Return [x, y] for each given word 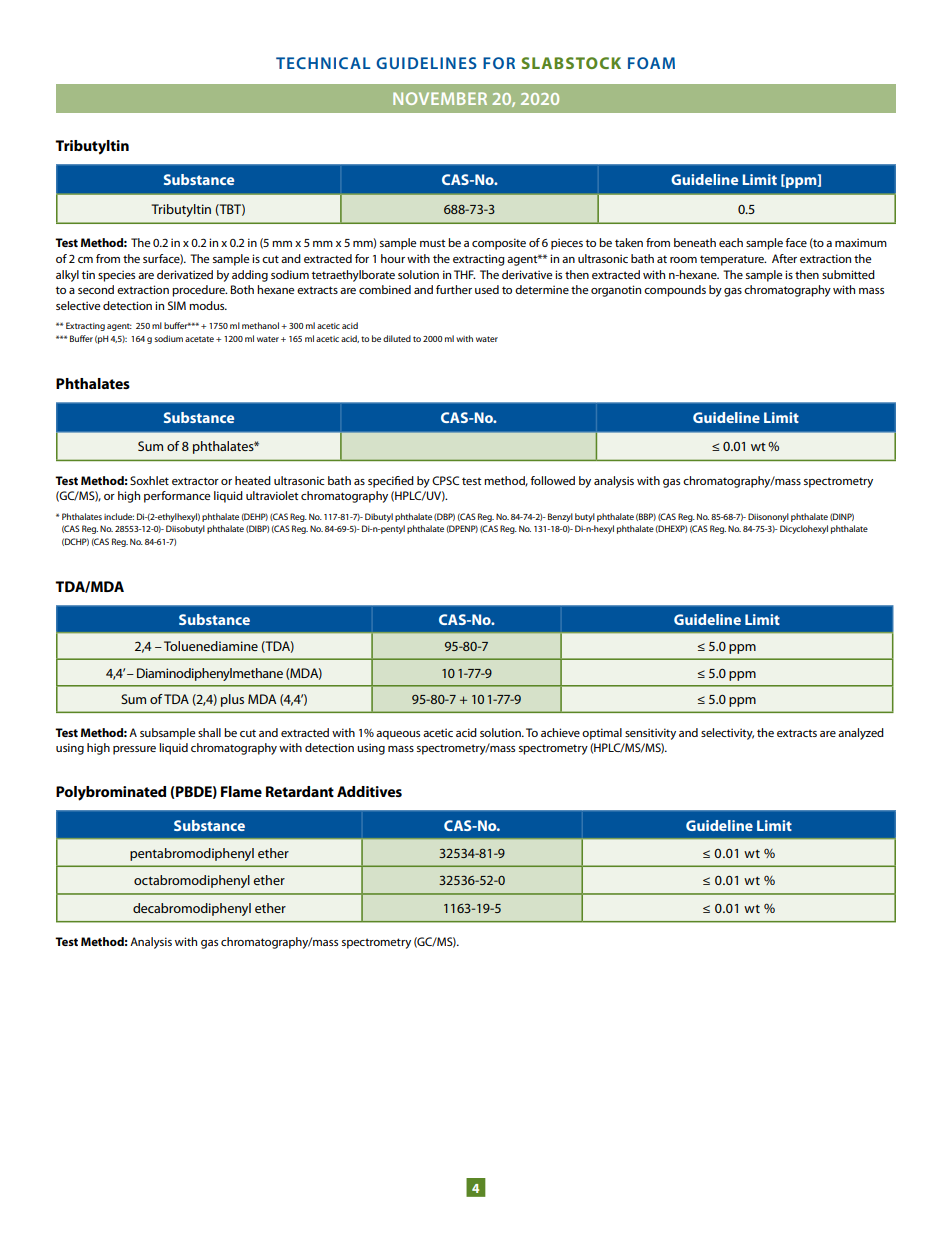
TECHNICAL [323, 63]
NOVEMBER [440, 98]
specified [391, 482]
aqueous [398, 735]
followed [552, 480]
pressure [134, 750]
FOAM [651, 63]
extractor [195, 481]
